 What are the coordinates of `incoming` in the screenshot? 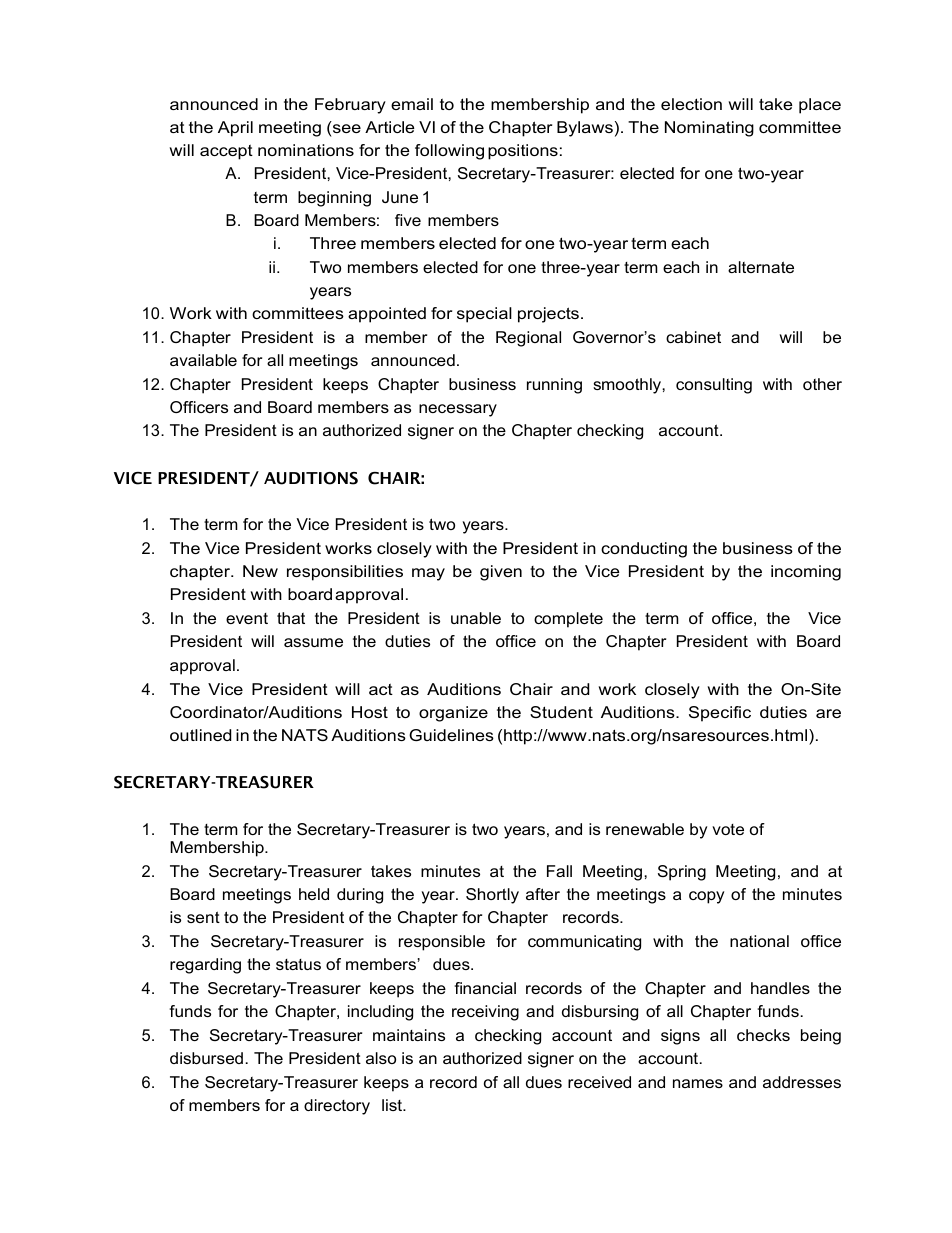 It's located at (806, 573).
